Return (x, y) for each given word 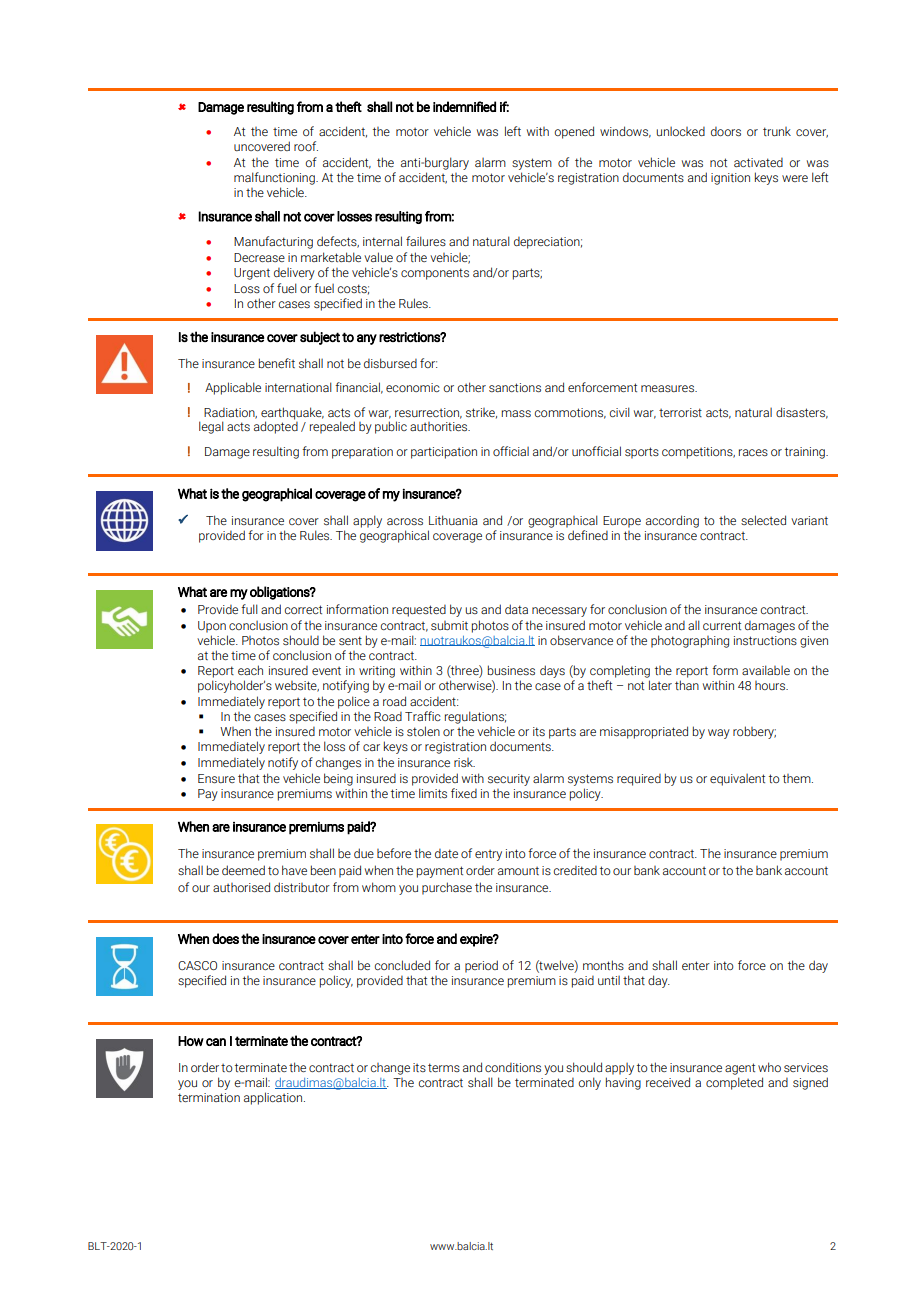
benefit (277, 363)
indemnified (464, 106)
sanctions (515, 388)
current (722, 625)
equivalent (737, 780)
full (249, 609)
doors (726, 132)
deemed (243, 870)
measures (668, 389)
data (516, 609)
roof (306, 146)
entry (488, 855)
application (274, 1098)
